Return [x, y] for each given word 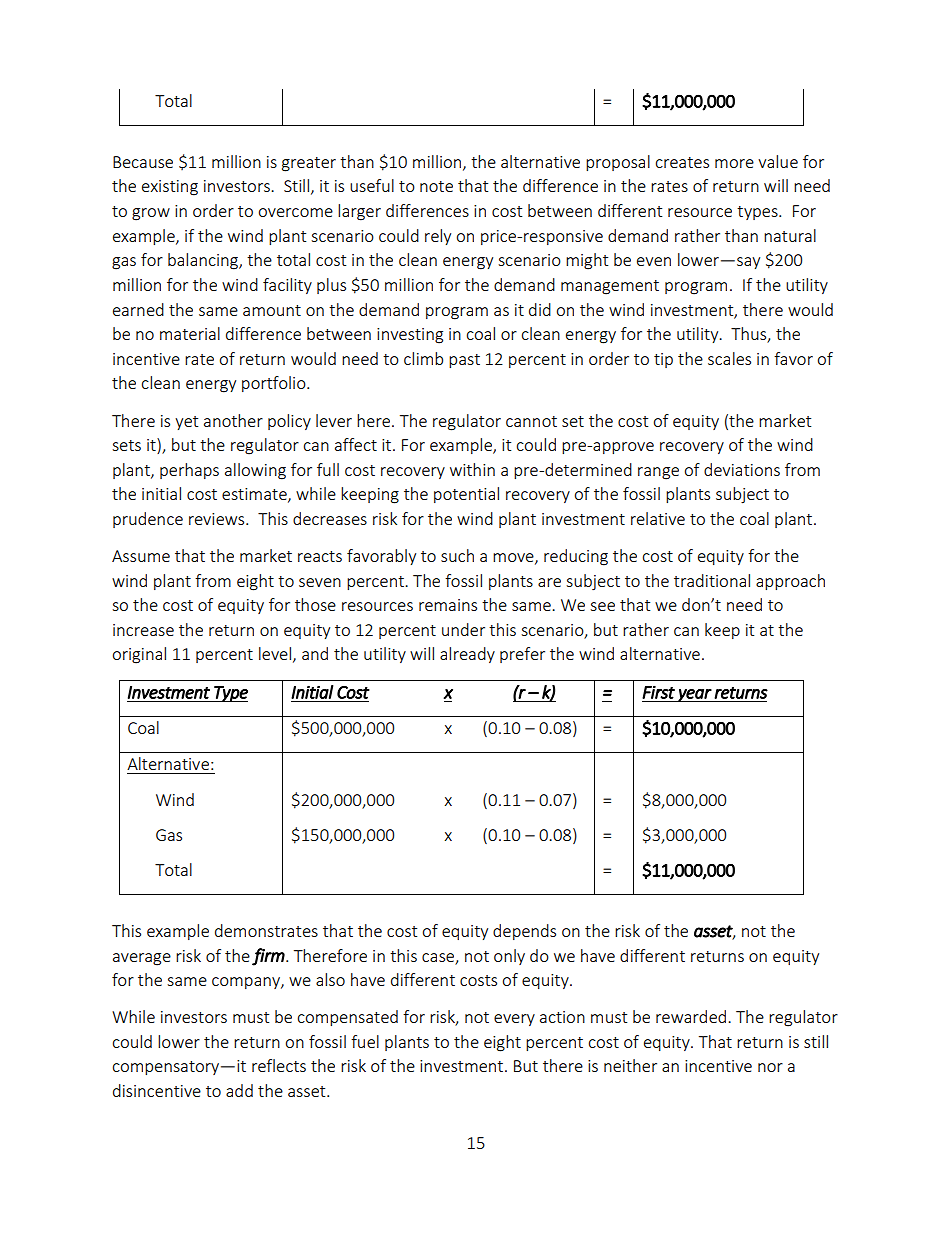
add [239, 1090]
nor [770, 1067]
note [436, 186]
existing [170, 188]
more [734, 163]
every [514, 1020]
